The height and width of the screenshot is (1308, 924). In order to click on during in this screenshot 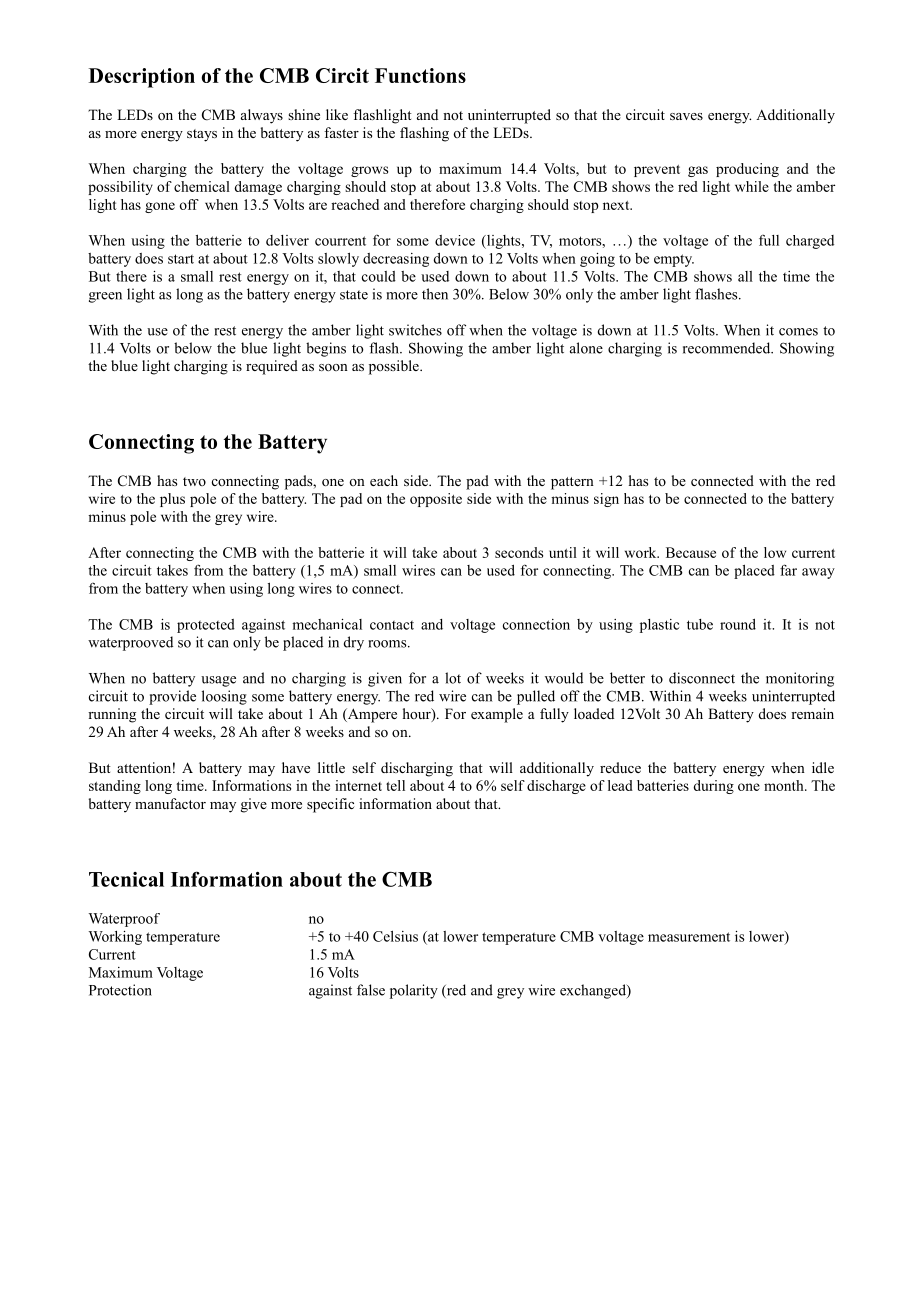, I will do `click(713, 787)`.
